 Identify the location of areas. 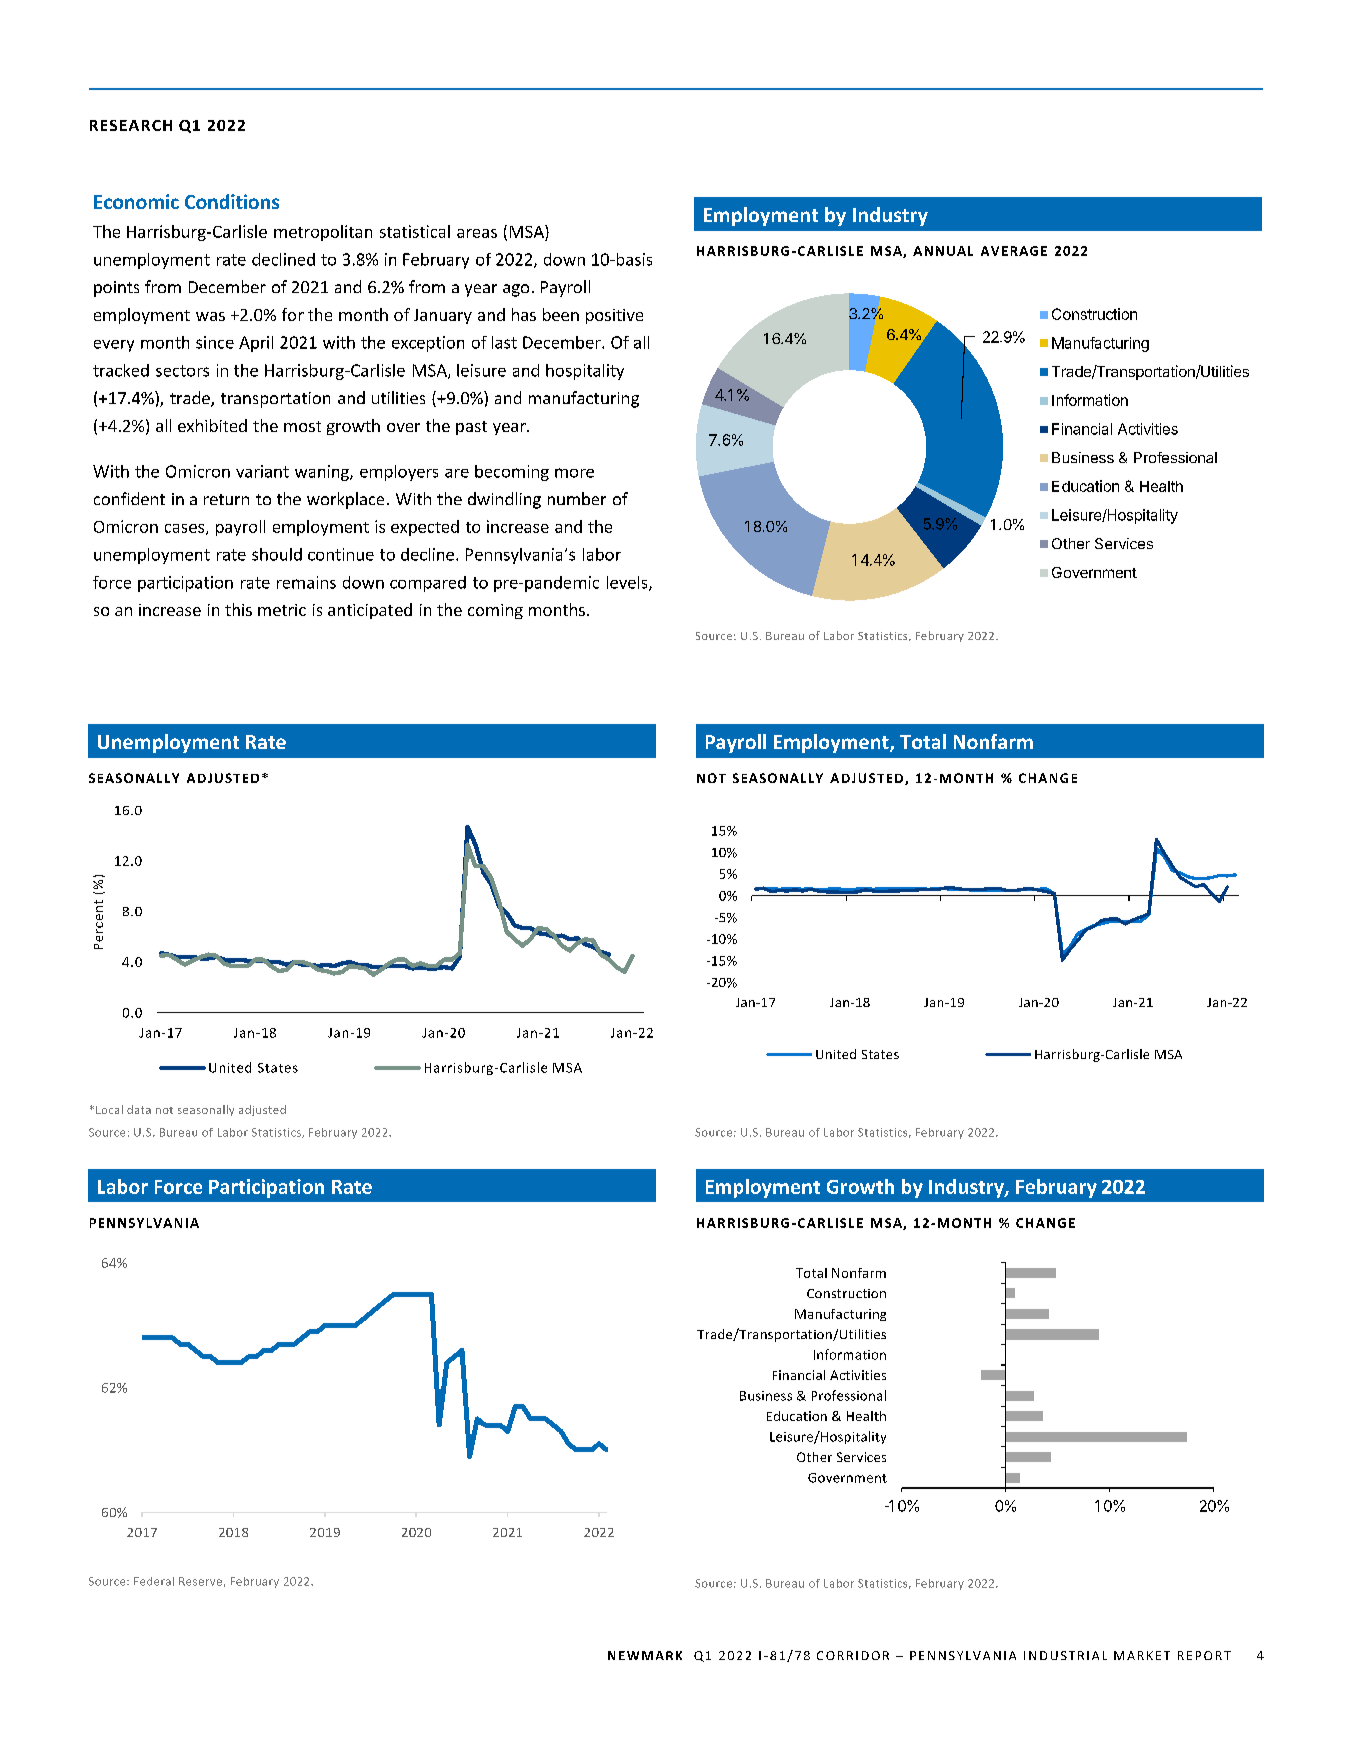
(477, 233).
